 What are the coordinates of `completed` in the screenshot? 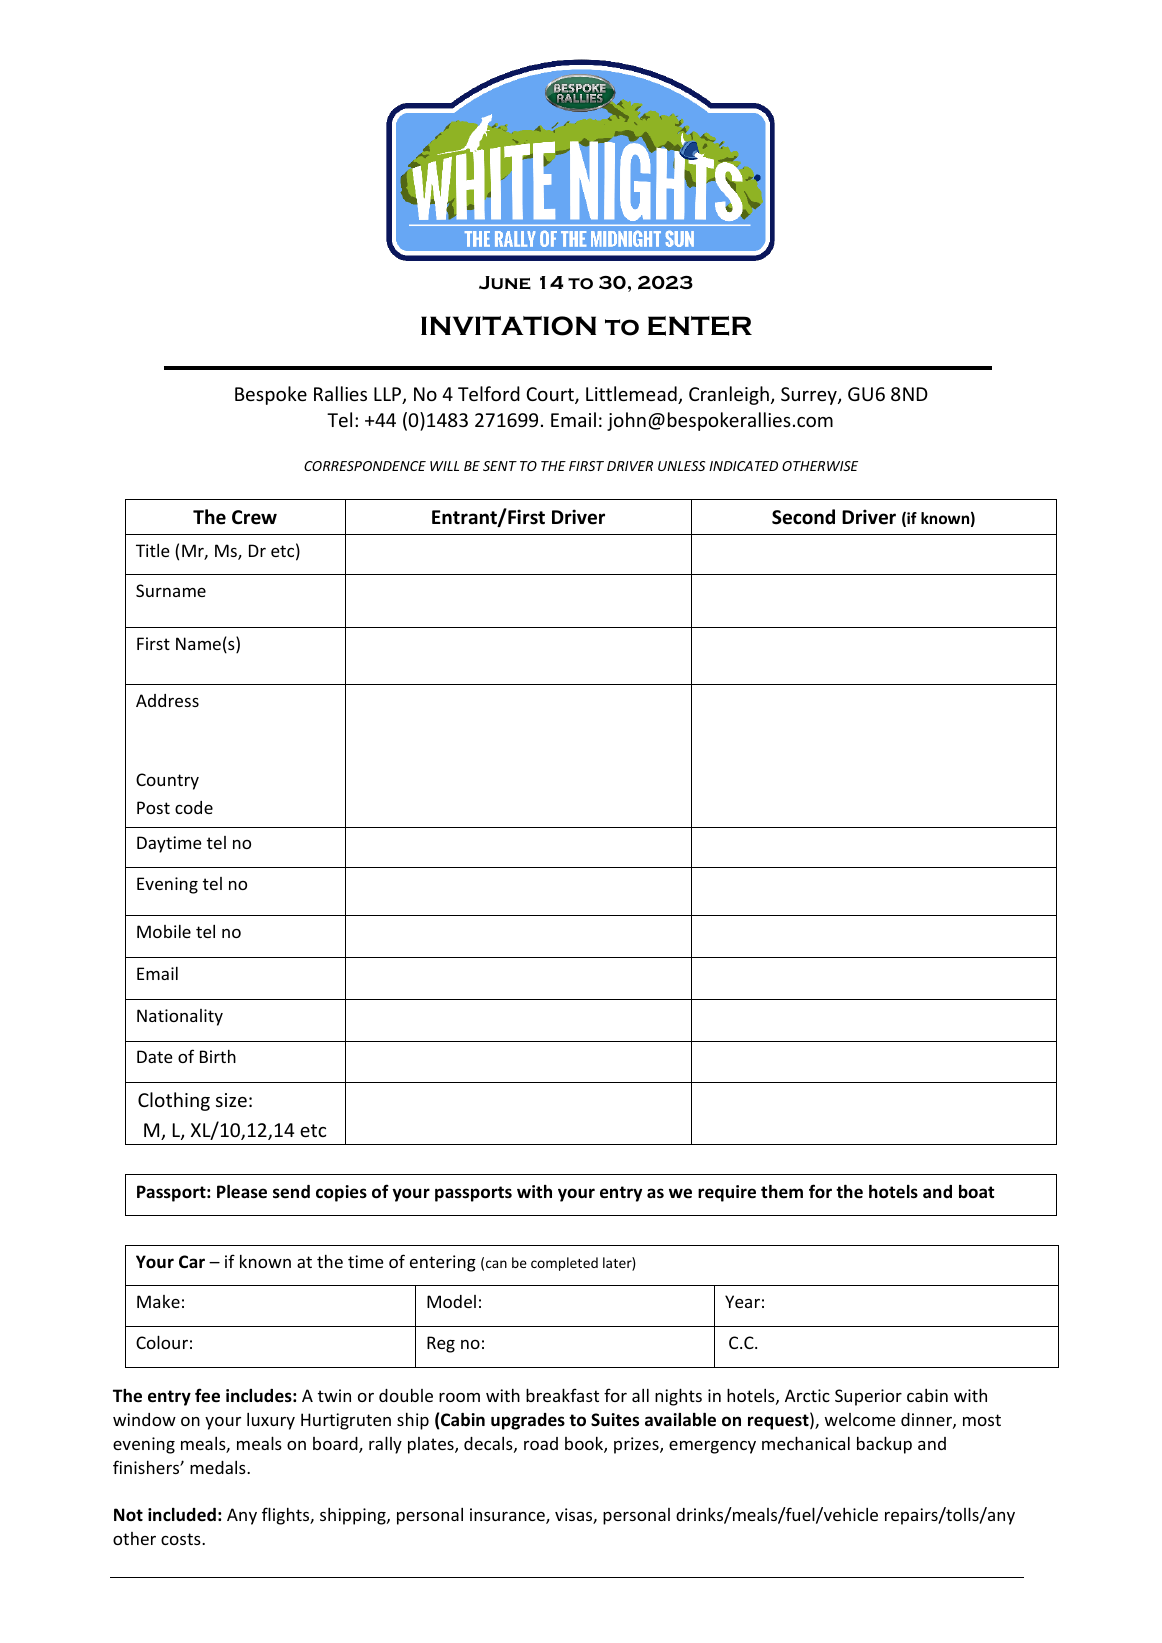 It's located at (564, 1264).
